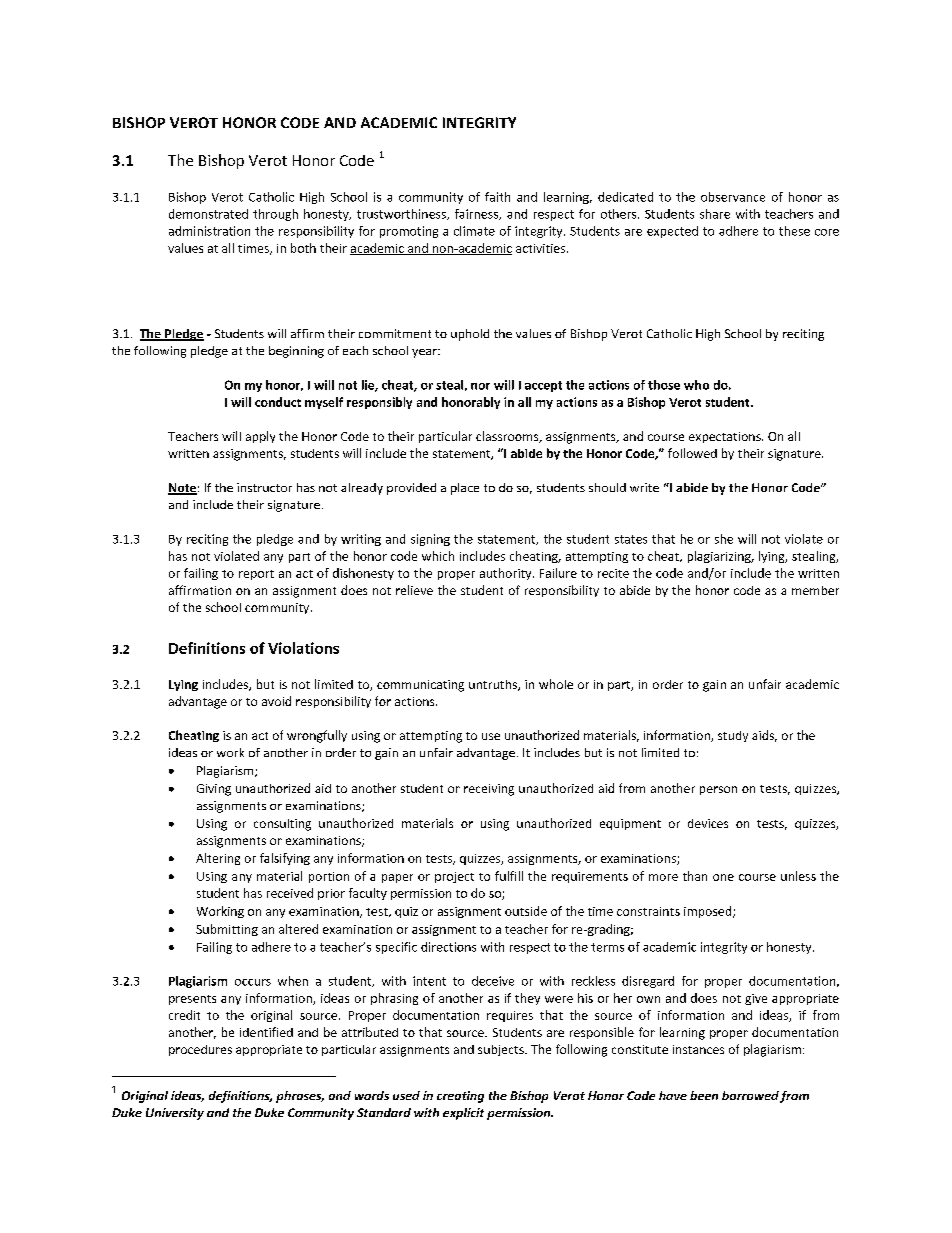 This image has width=952, height=1233. What do you see at coordinates (726, 437) in the image?
I see `expectations` at bounding box center [726, 437].
